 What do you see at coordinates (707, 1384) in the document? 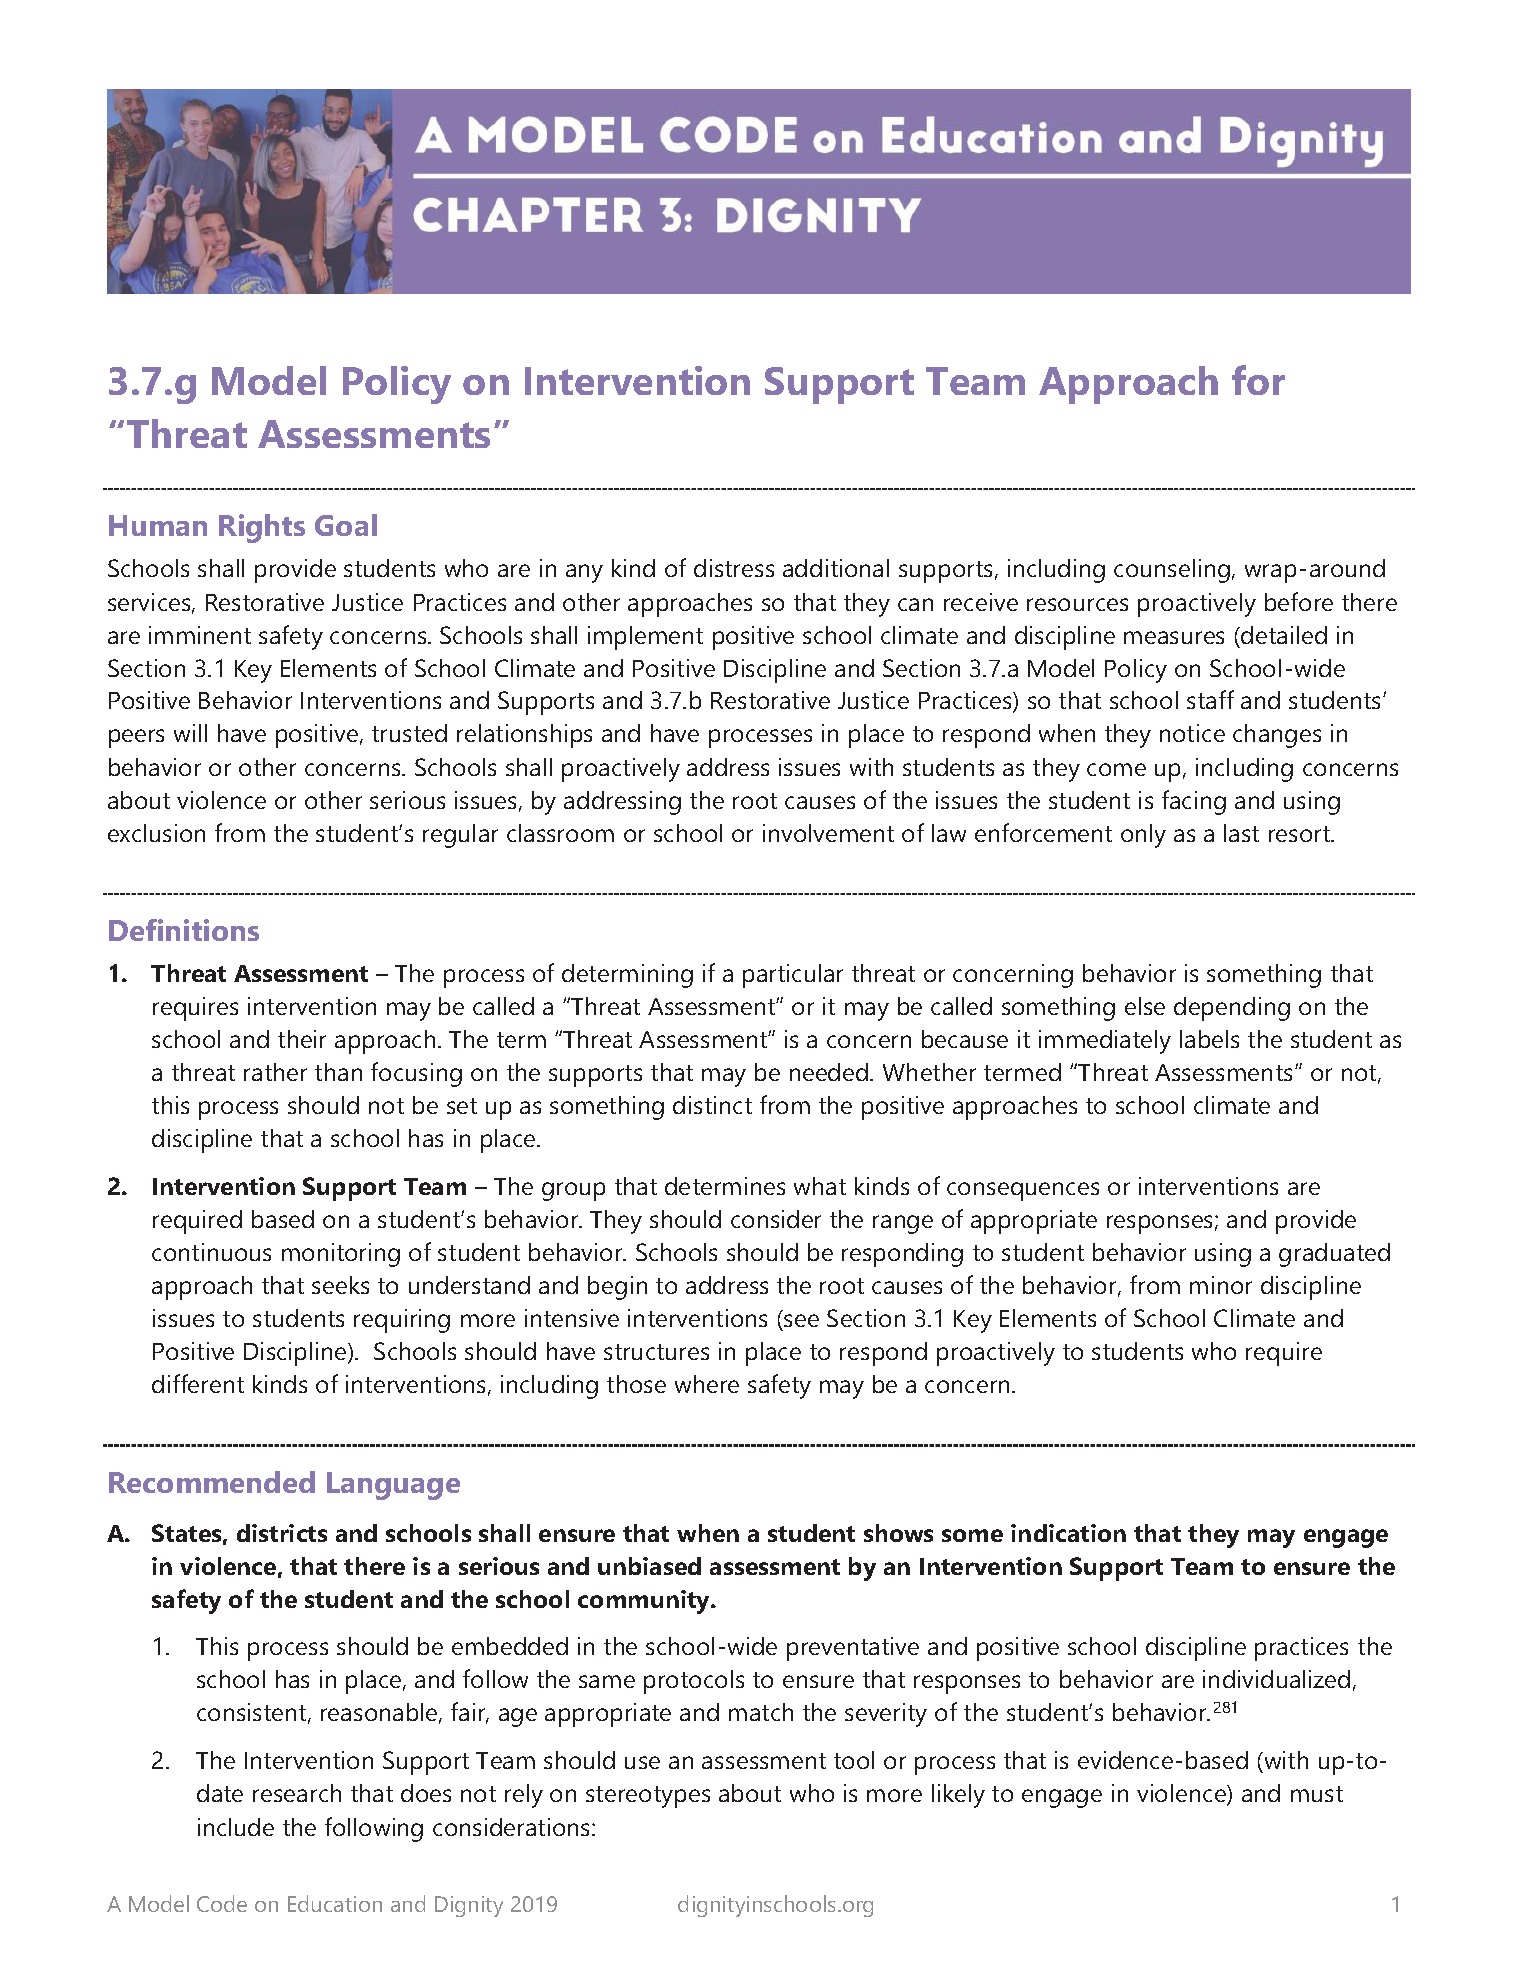
I see `where` at bounding box center [707, 1384].
